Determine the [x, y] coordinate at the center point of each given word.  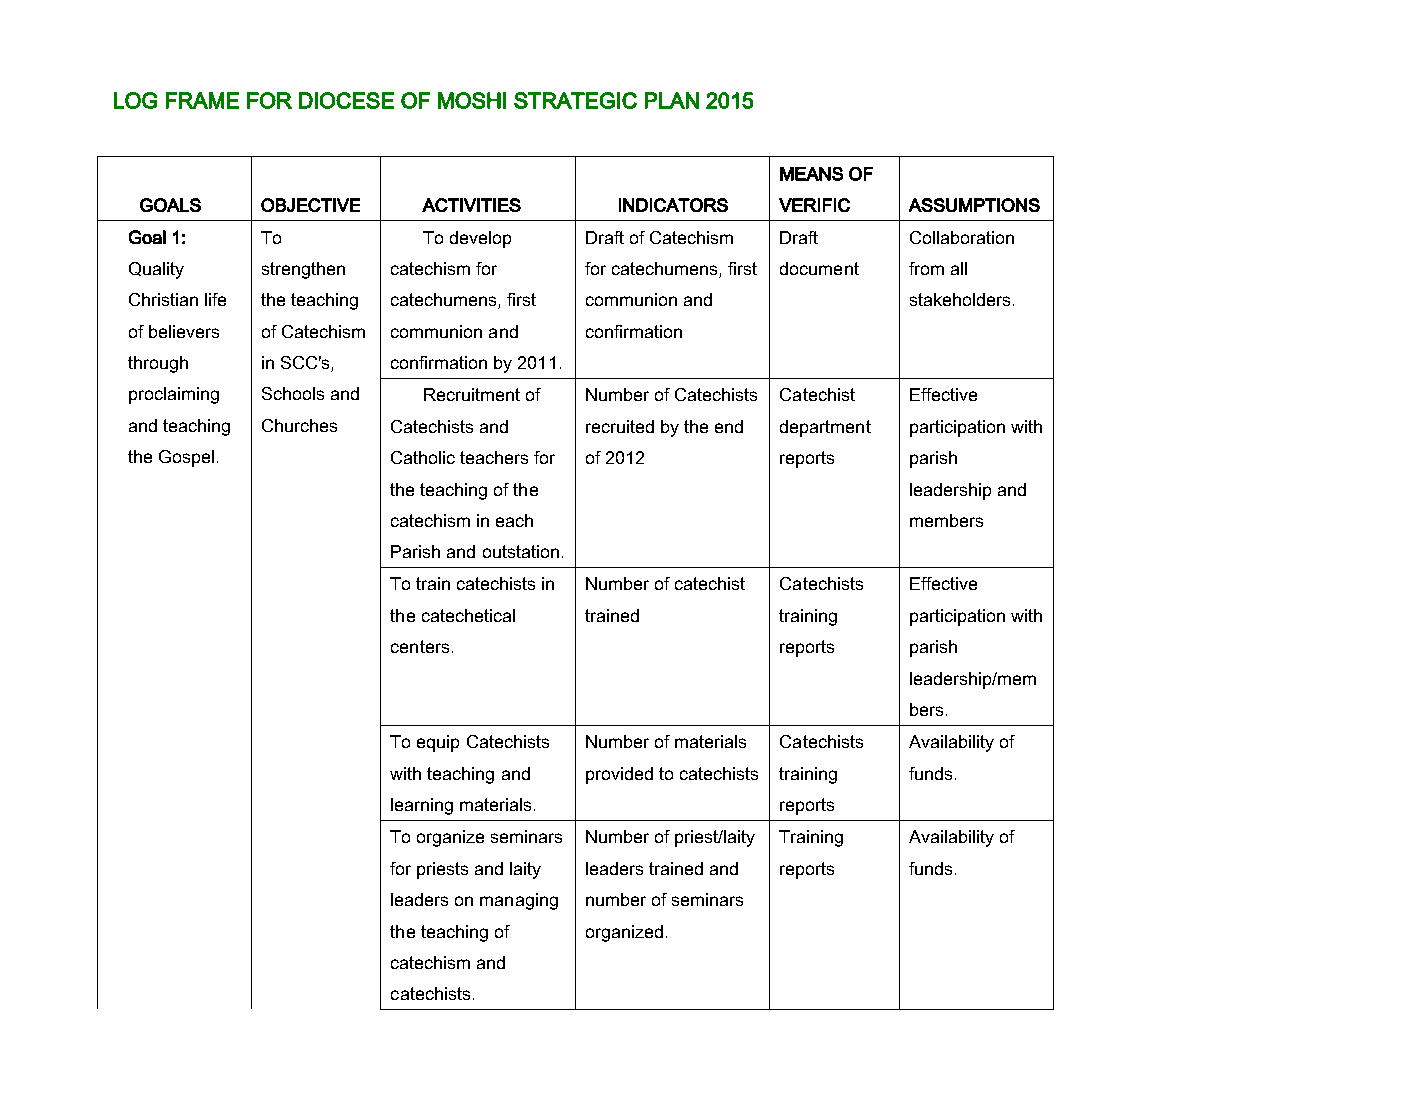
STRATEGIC [575, 100]
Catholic [423, 457]
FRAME [202, 100]
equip [438, 743]
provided [619, 775]
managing [519, 901]
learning [422, 806]
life [215, 299]
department [825, 428]
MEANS [811, 174]
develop [480, 239]
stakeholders [960, 299]
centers [420, 646]
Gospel [186, 458]
